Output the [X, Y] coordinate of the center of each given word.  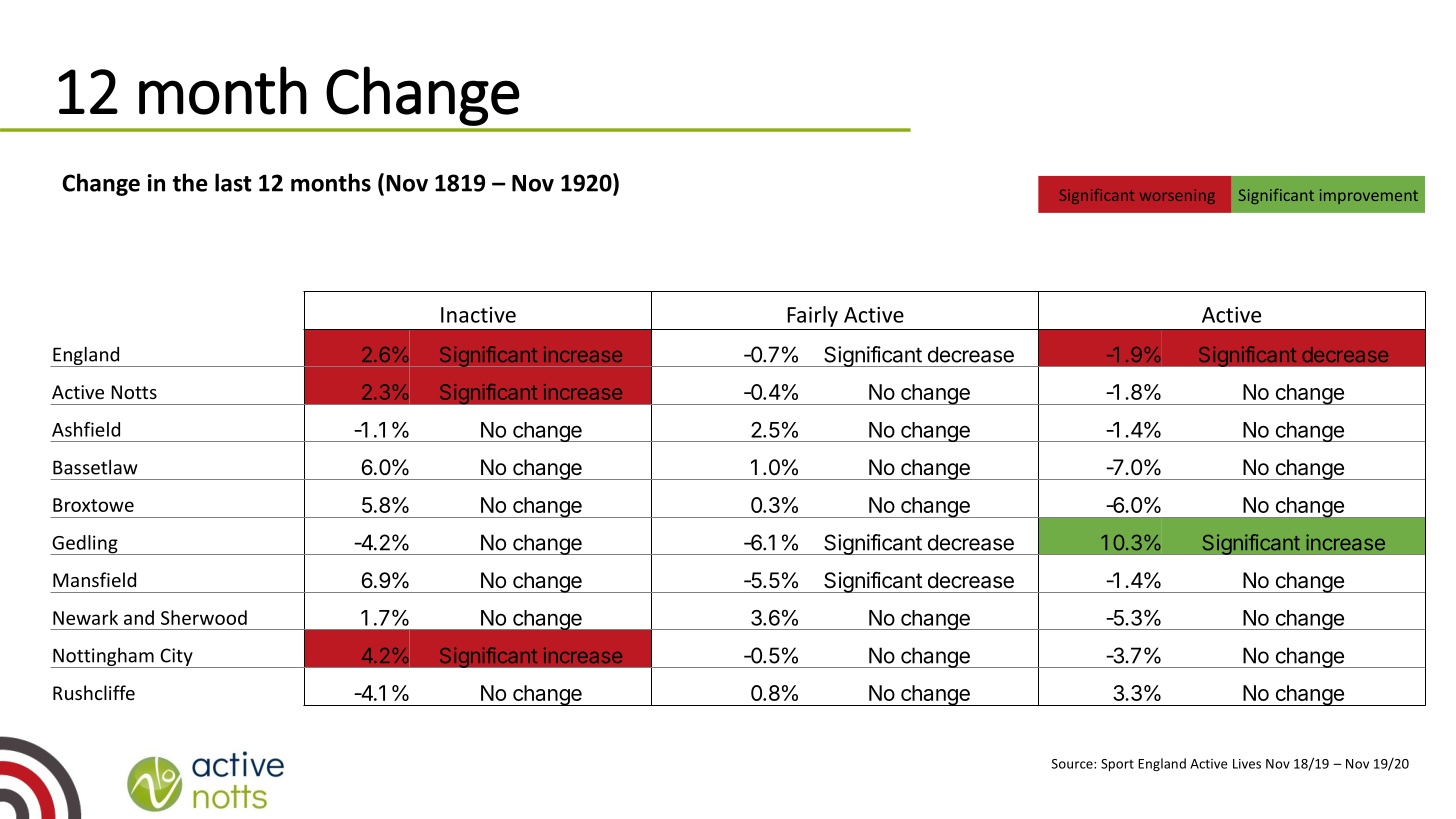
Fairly [812, 316]
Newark [85, 617]
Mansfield [94, 579]
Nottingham [103, 657]
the [190, 182]
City [176, 658]
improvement [1369, 196]
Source [1073, 764]
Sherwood [204, 617]
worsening [1177, 196]
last [233, 182]
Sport [1117, 765]
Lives [1247, 764]
